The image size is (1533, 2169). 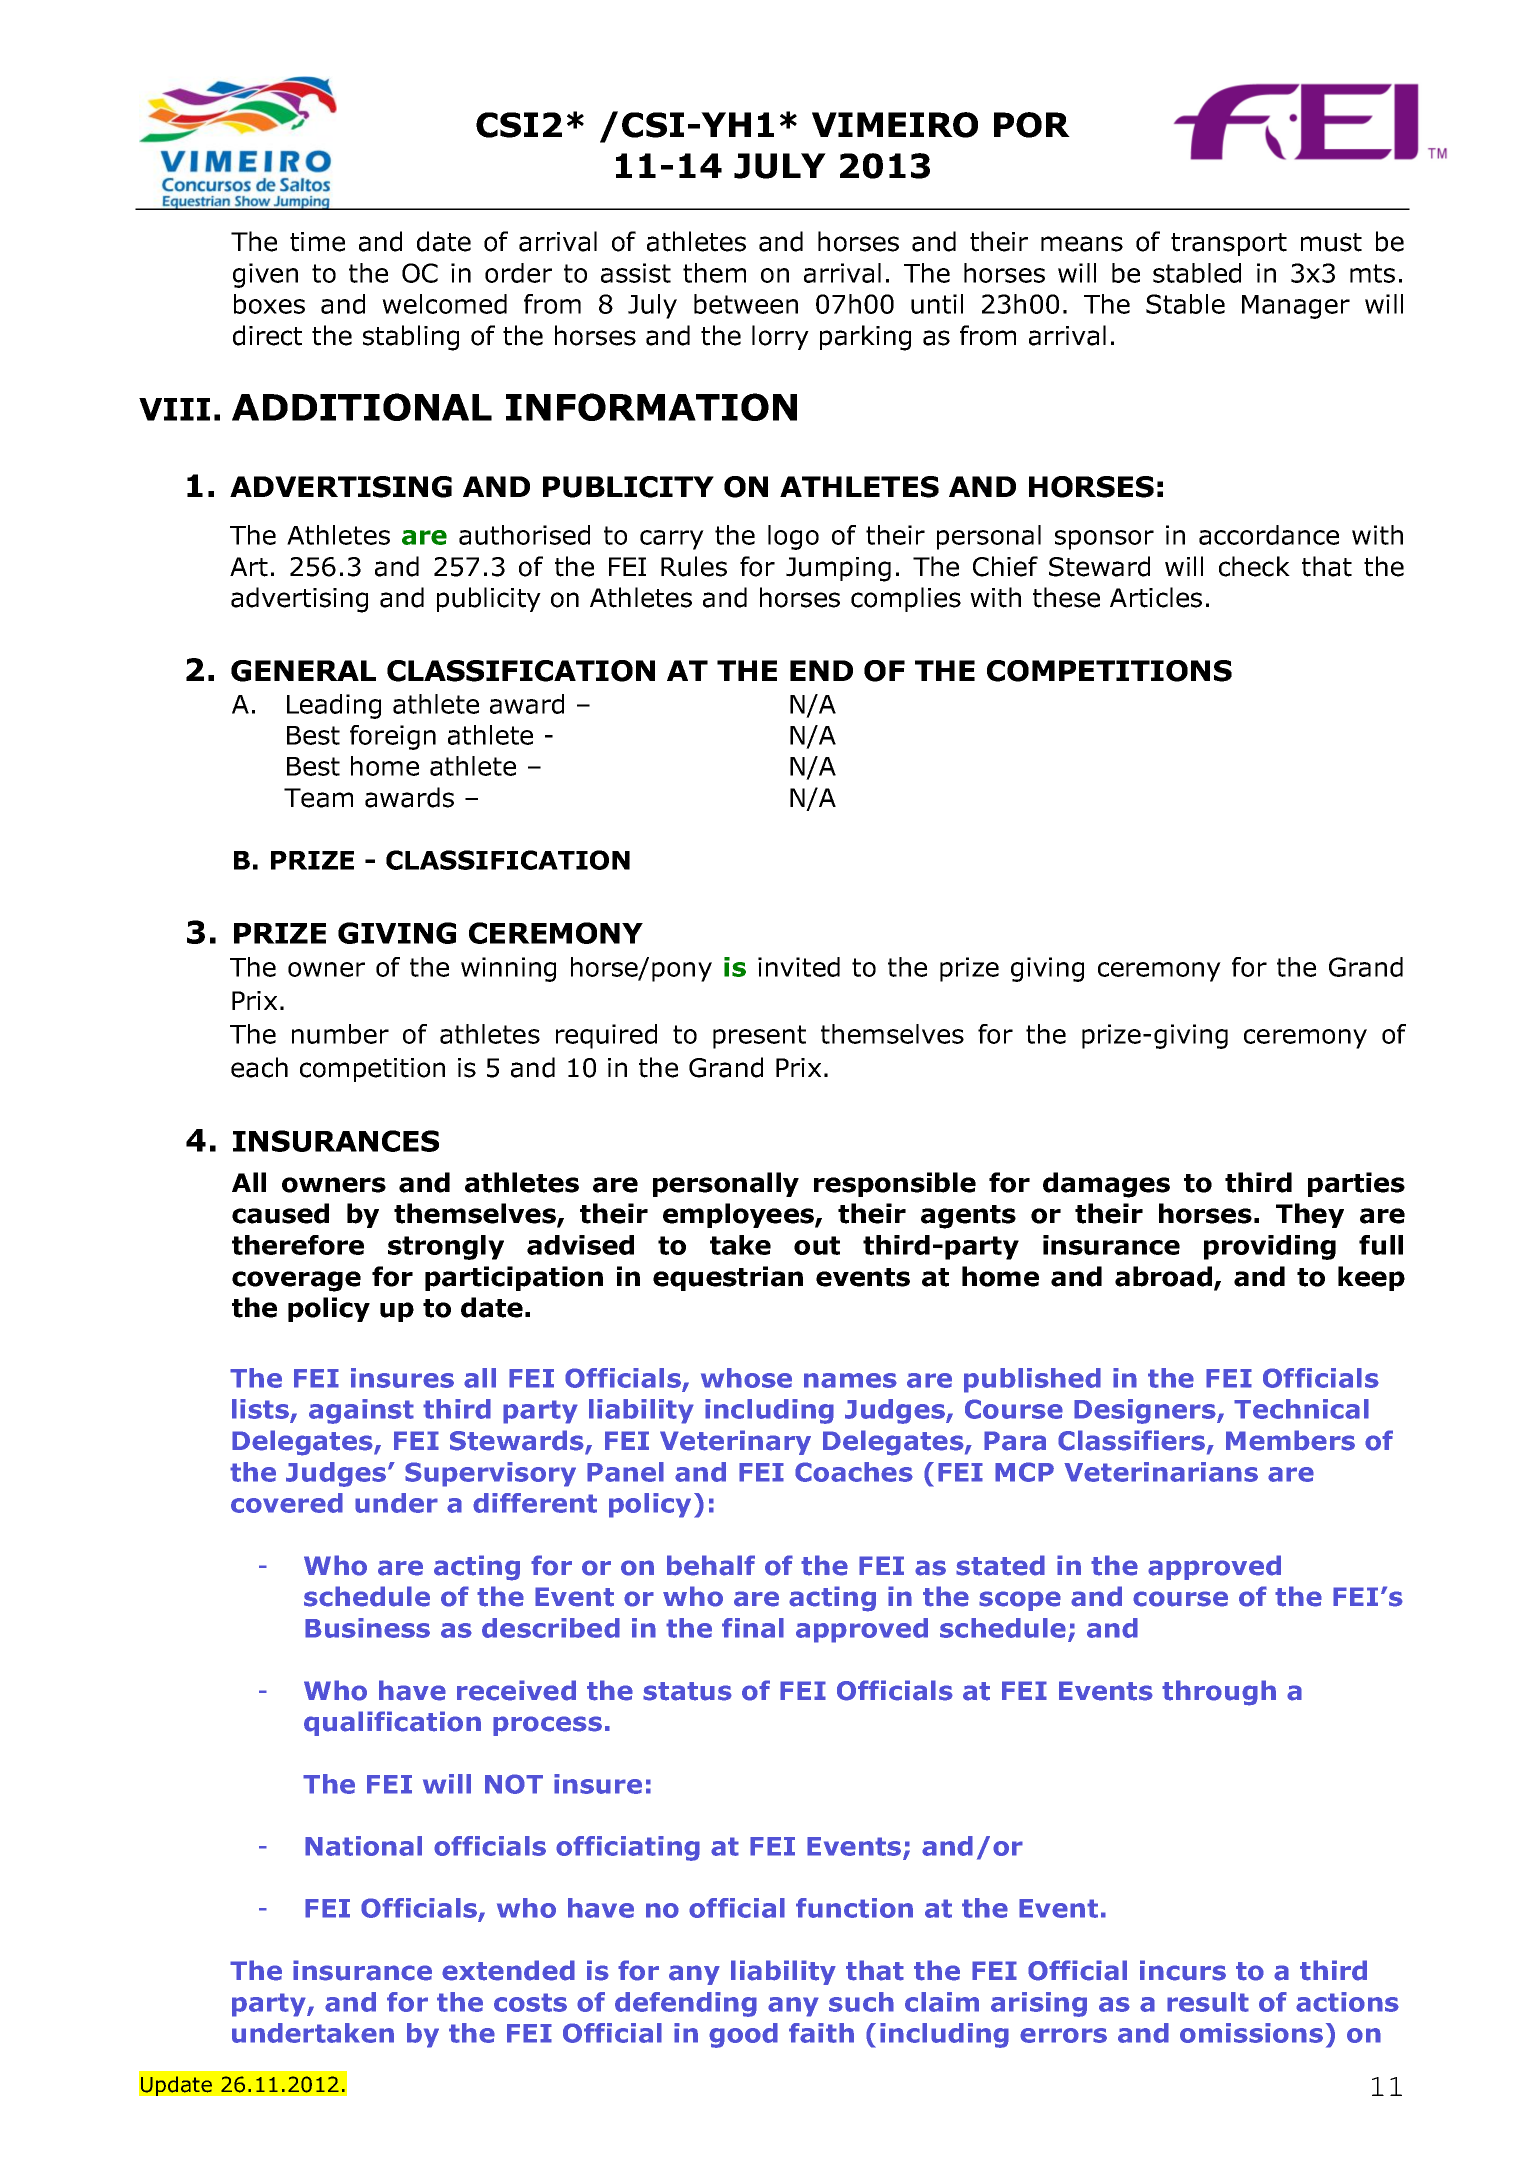 What do you see at coordinates (1296, 307) in the screenshot?
I see `Manager` at bounding box center [1296, 307].
